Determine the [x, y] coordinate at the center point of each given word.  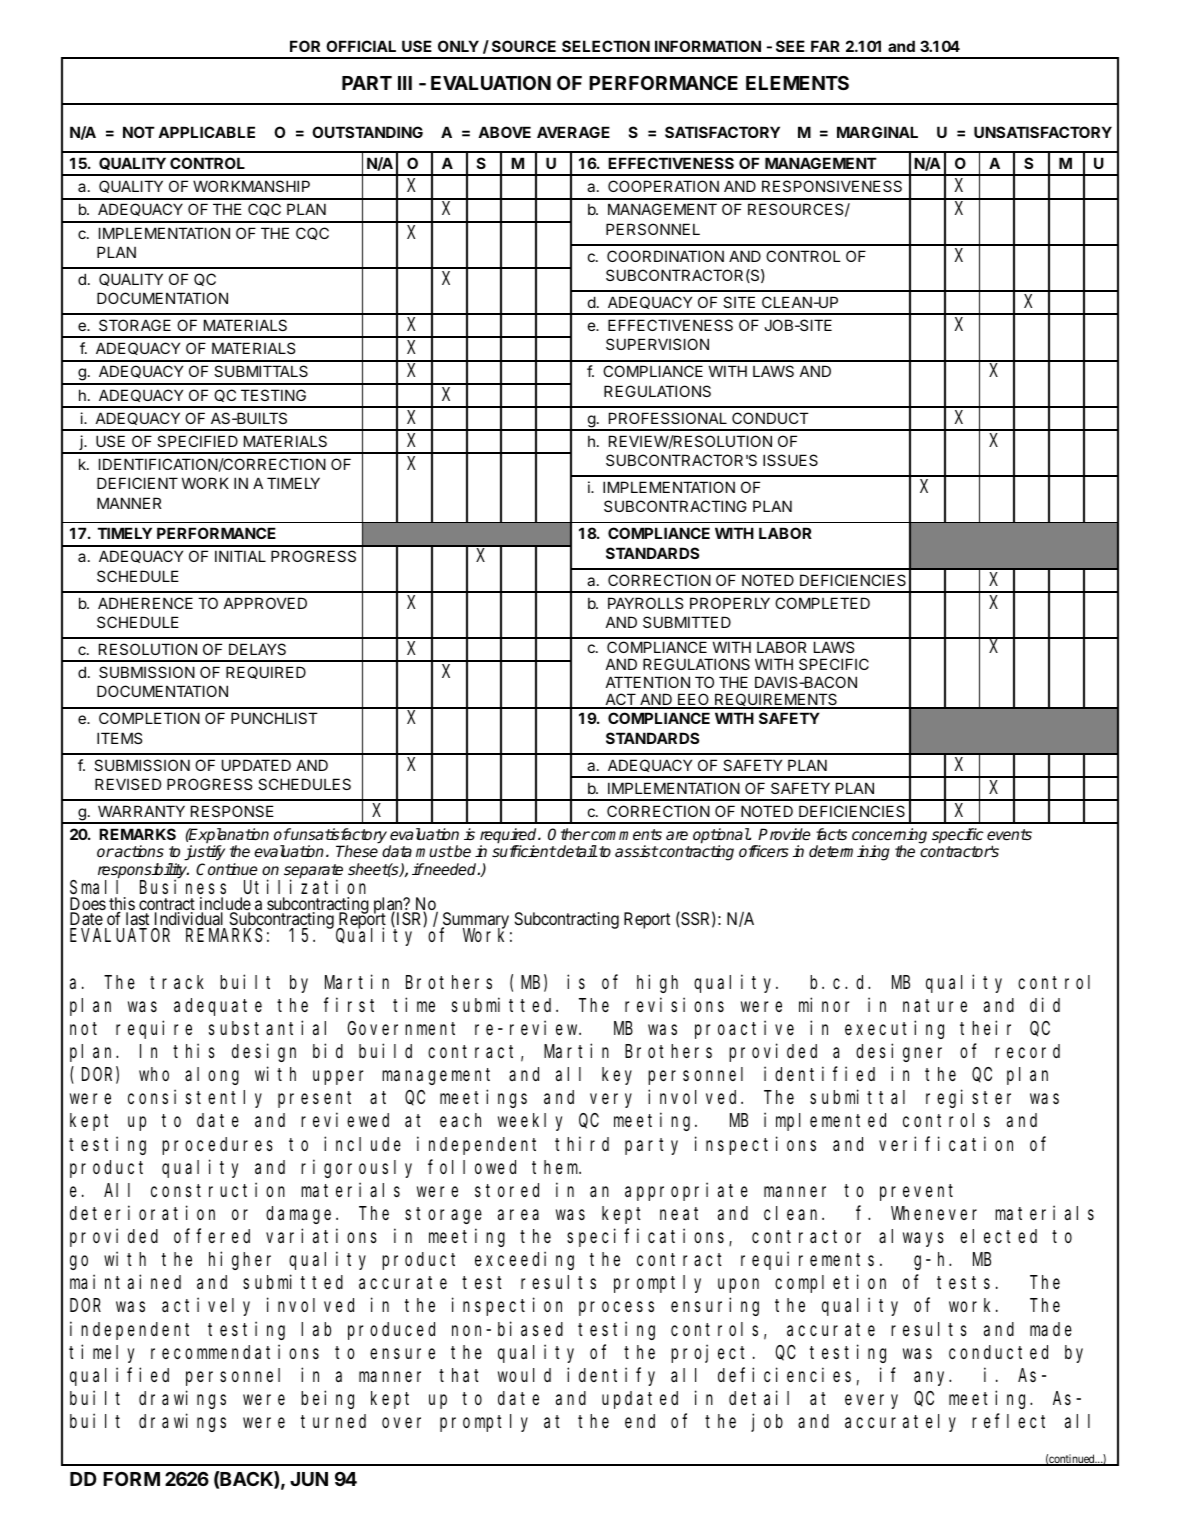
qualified [119, 1376]
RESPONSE [232, 811]
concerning [889, 837]
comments [625, 834]
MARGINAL [877, 132]
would [524, 1375]
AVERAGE [573, 132]
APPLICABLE [206, 132]
